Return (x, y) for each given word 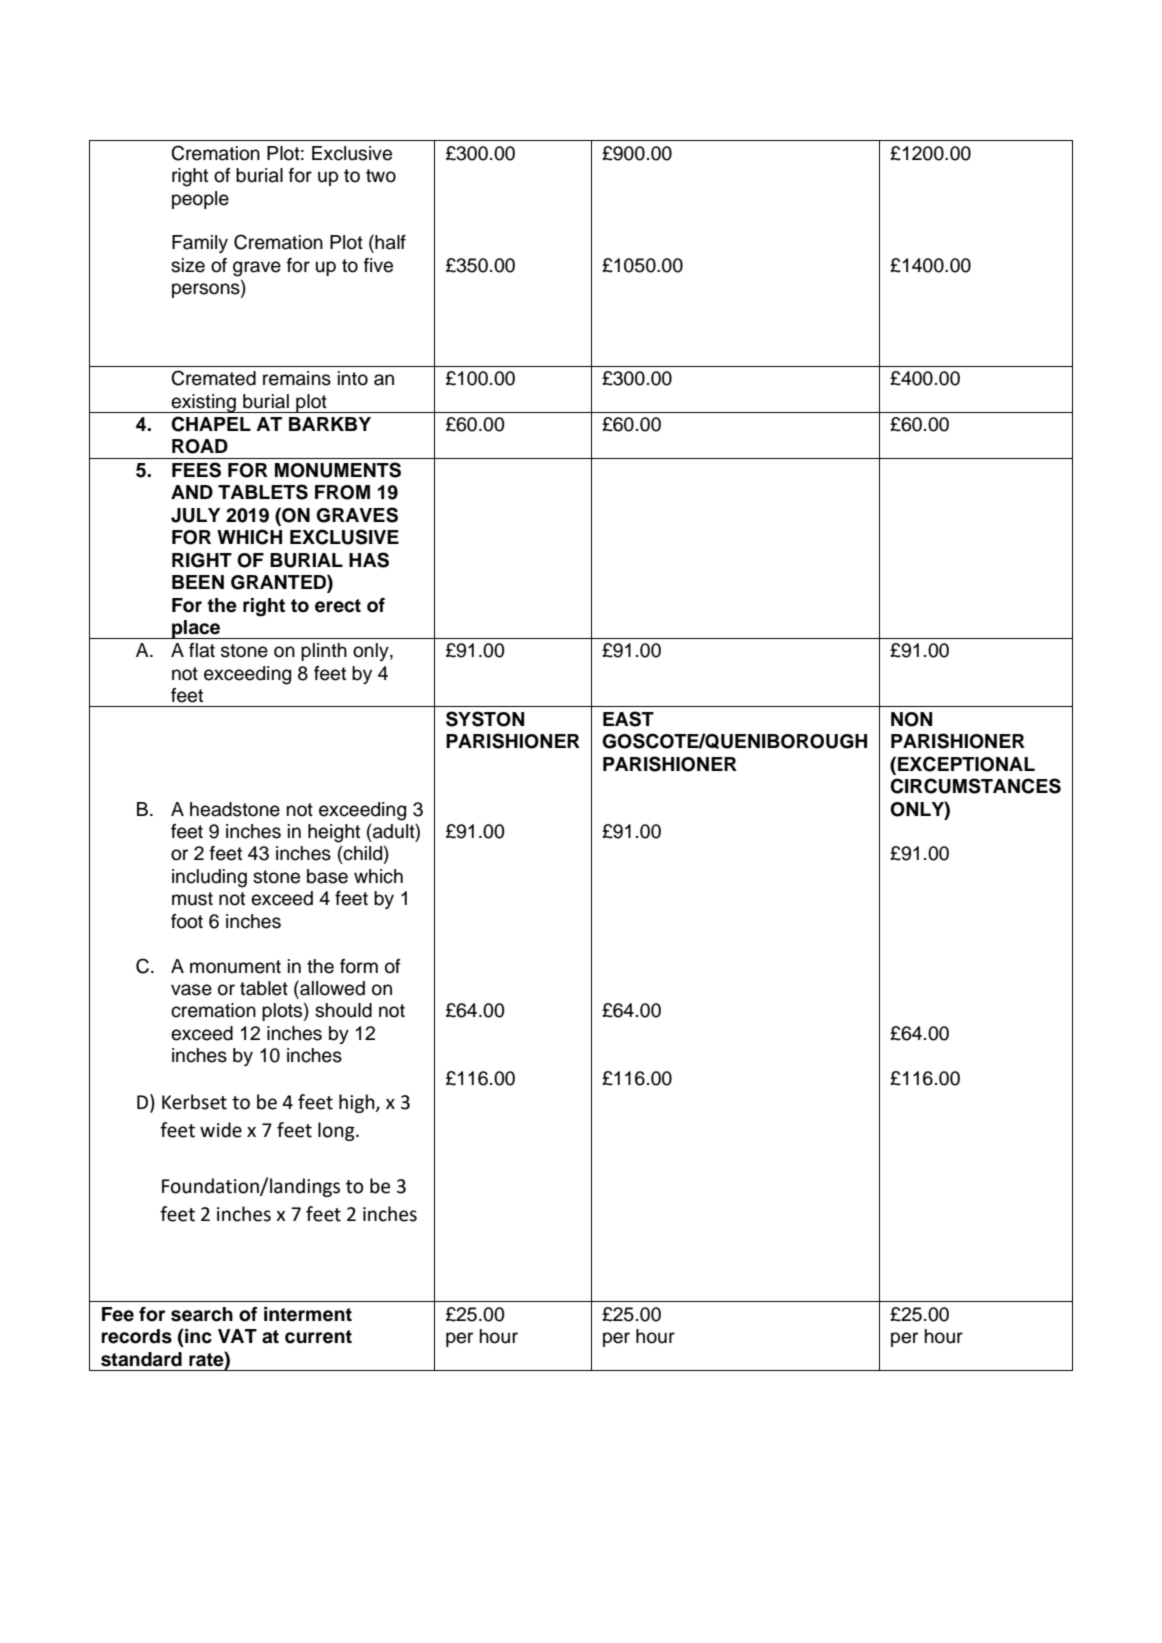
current (318, 1337)
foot (187, 921)
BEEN (198, 582)
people (200, 200)
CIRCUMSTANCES (975, 786)
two (381, 176)
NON (911, 719)
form (359, 966)
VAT (237, 1336)
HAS (369, 560)
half (389, 242)
